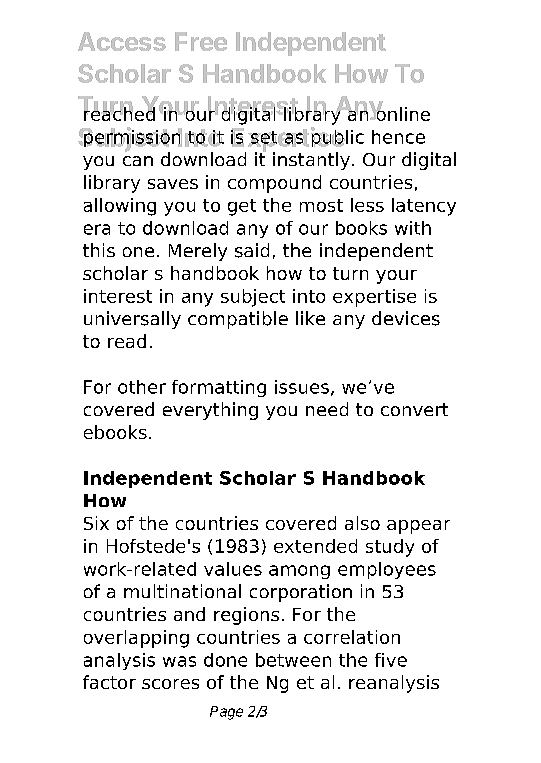 This screenshot has height=763, width=541. Describe the element at coordinates (367, 205) in the screenshot. I see `less` at that location.
